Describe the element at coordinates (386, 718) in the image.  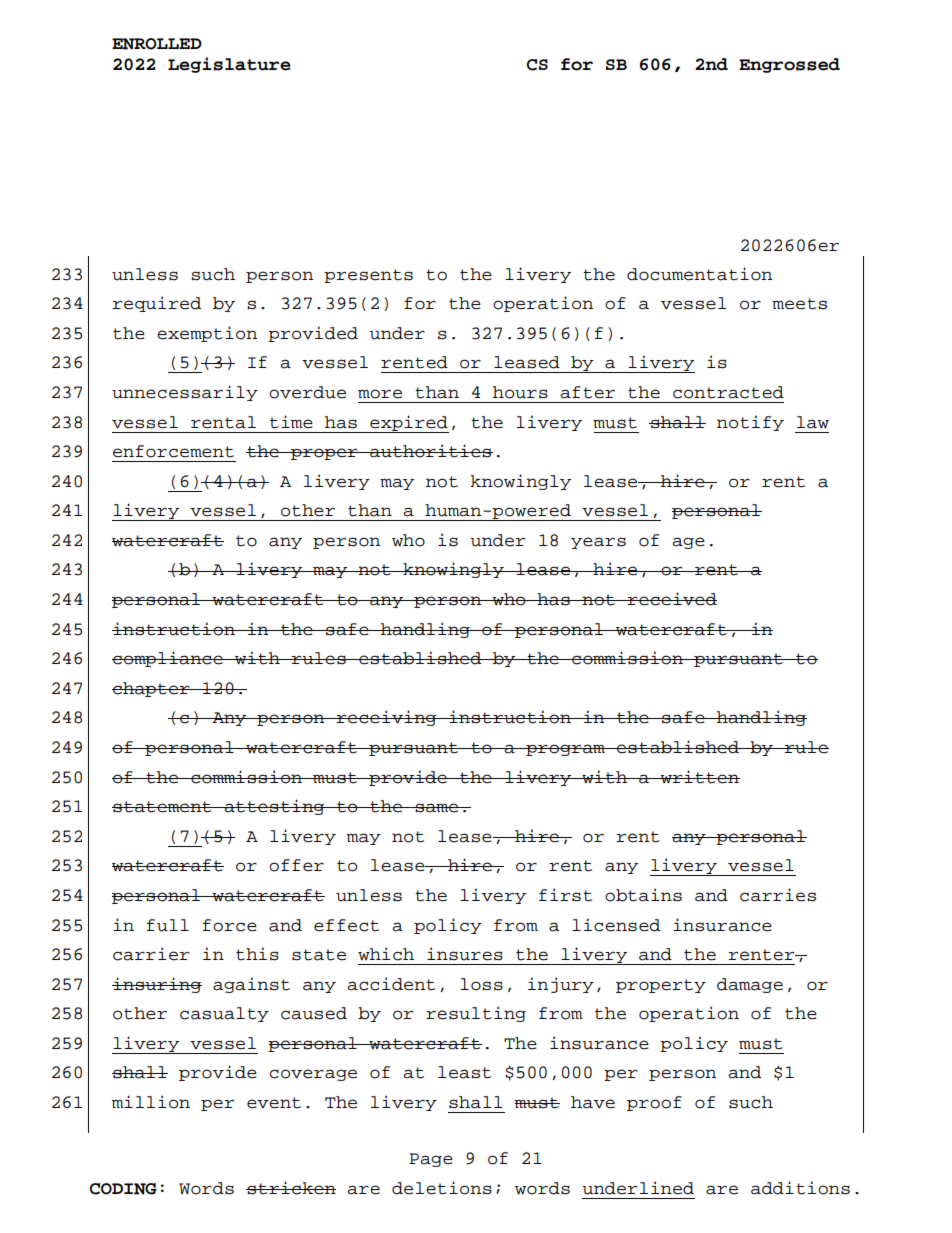
I see `receiving` at that location.
